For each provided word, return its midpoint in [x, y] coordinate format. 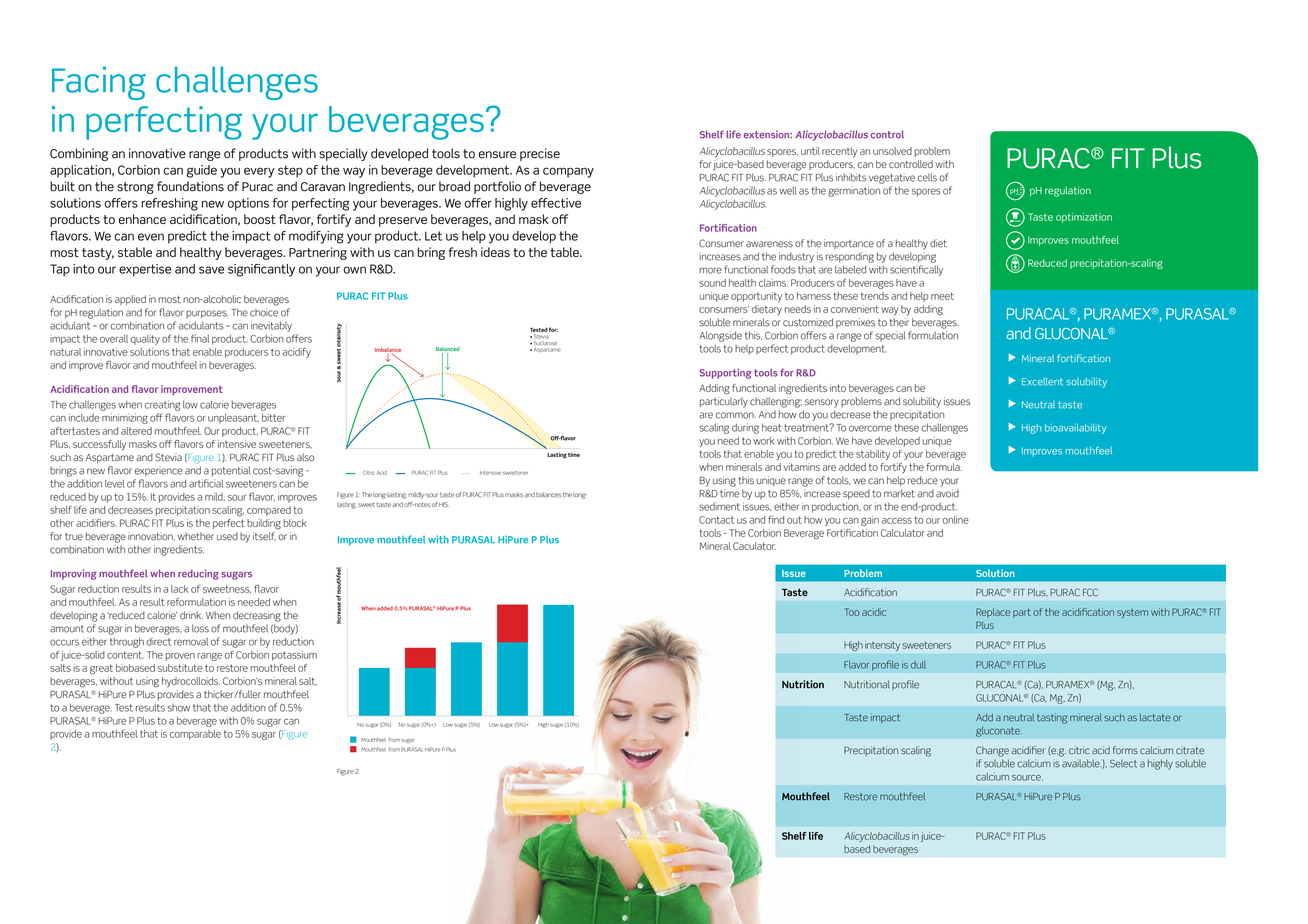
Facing [99, 83]
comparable [195, 735]
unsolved [892, 151]
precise [540, 154]
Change [992, 751]
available [1082, 763]
